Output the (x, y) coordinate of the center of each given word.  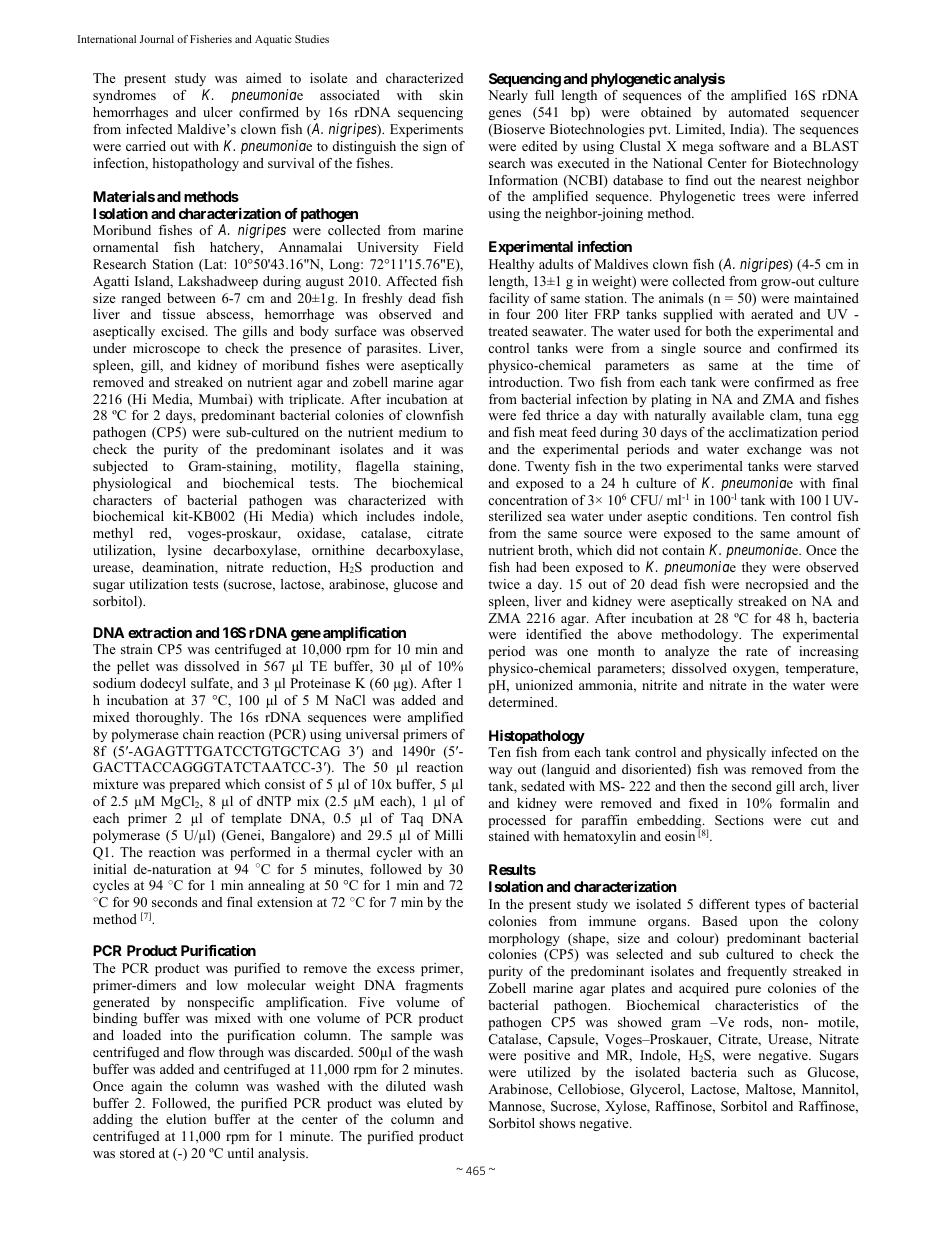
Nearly (508, 96)
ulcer (218, 112)
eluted (424, 1103)
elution (186, 1119)
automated (759, 112)
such (761, 1072)
